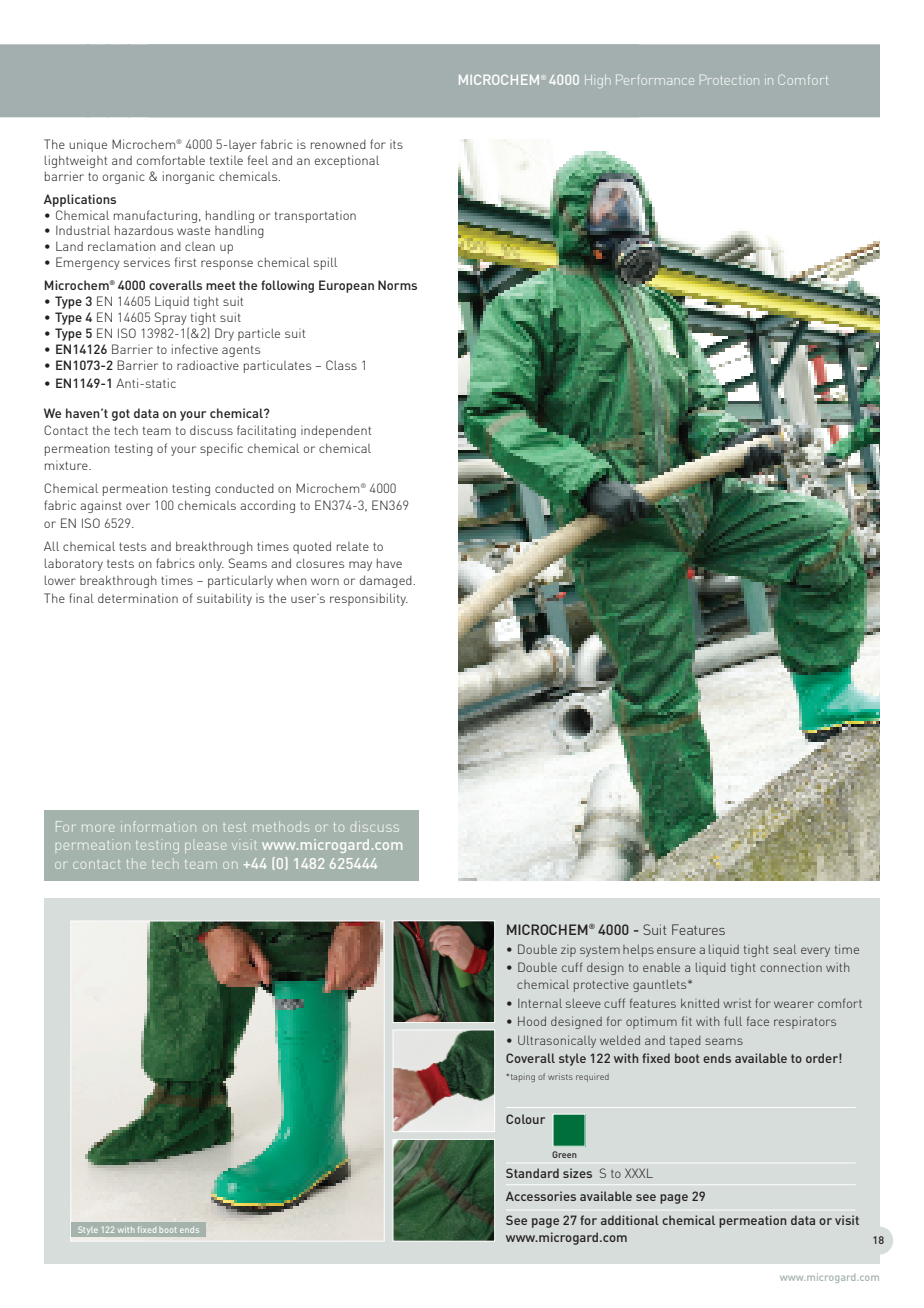 This image has height=1308, width=924. Describe the element at coordinates (386, 581) in the image. I see `damaged` at that location.
